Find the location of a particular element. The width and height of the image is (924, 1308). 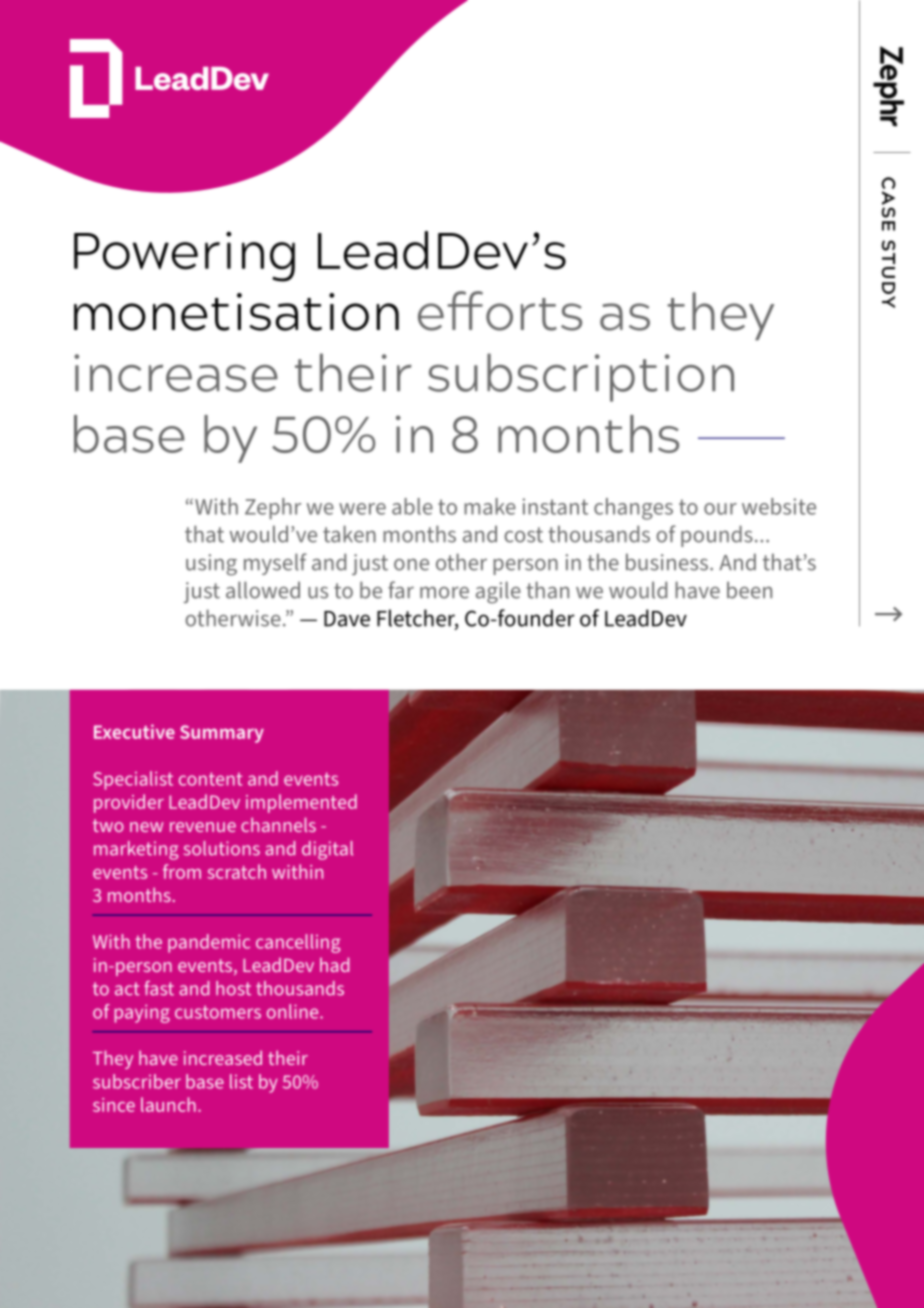

efforts is located at coordinates (500, 311).
